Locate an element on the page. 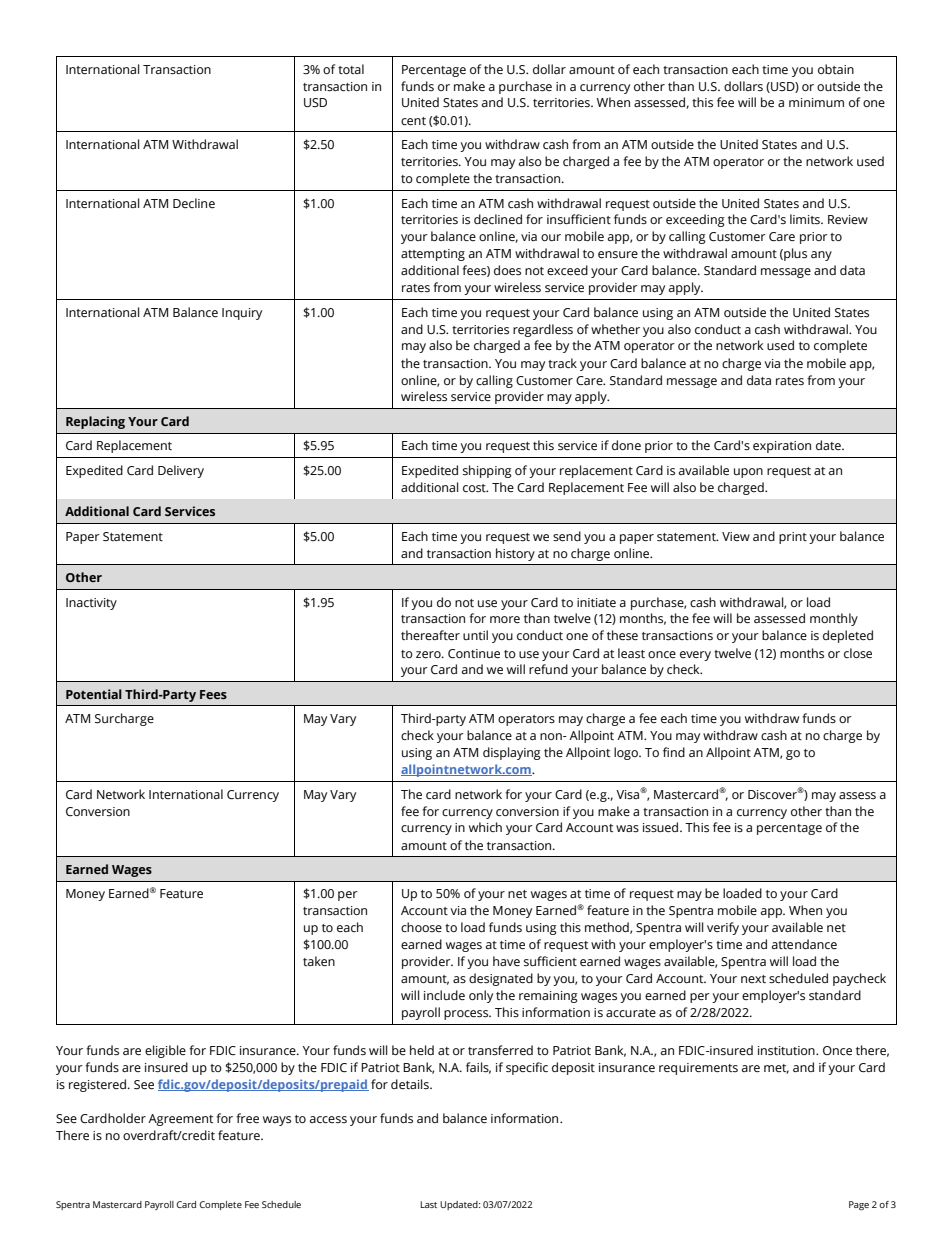  which is located at coordinates (485, 827).
